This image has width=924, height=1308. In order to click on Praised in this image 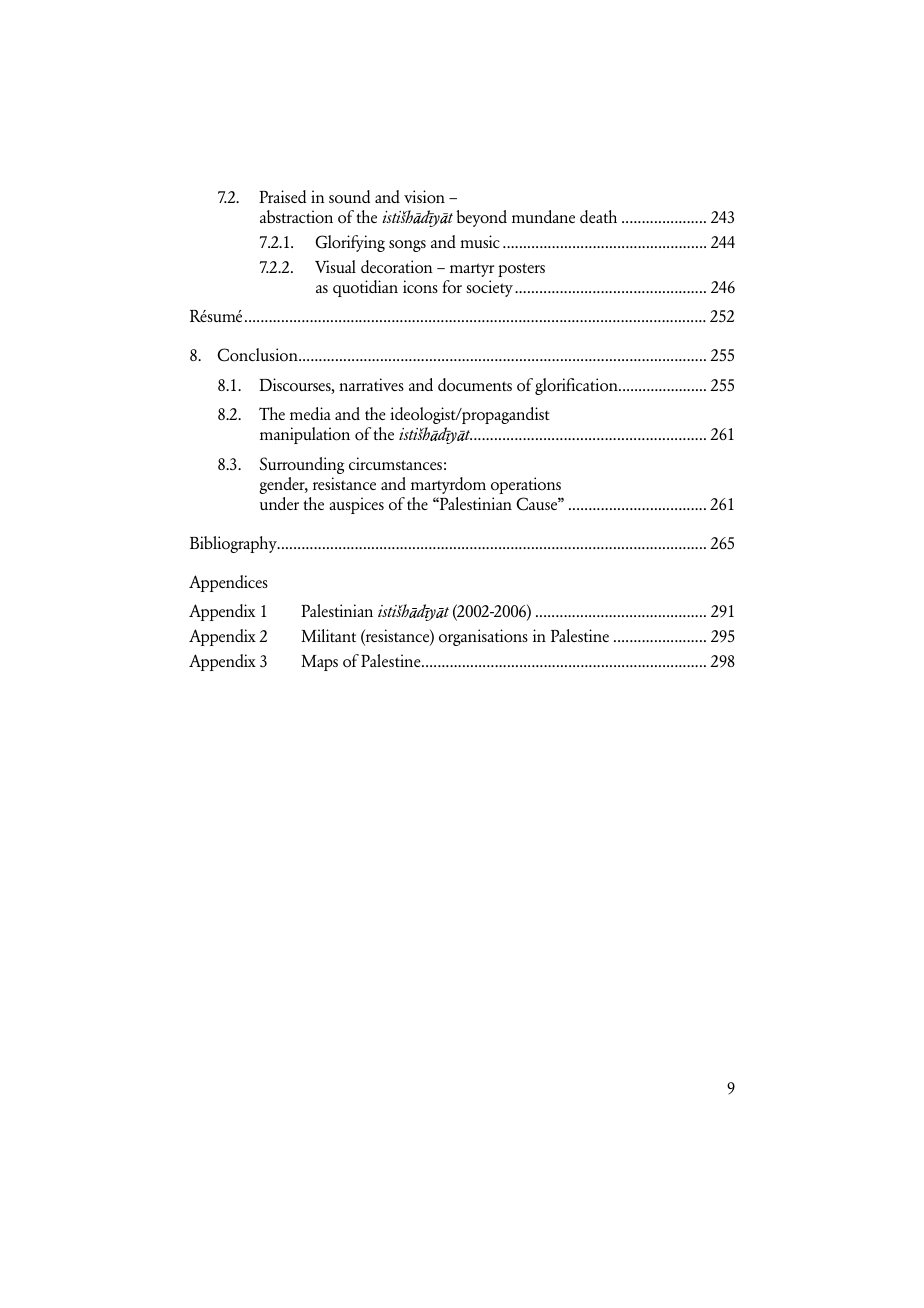, I will do `click(282, 196)`.
